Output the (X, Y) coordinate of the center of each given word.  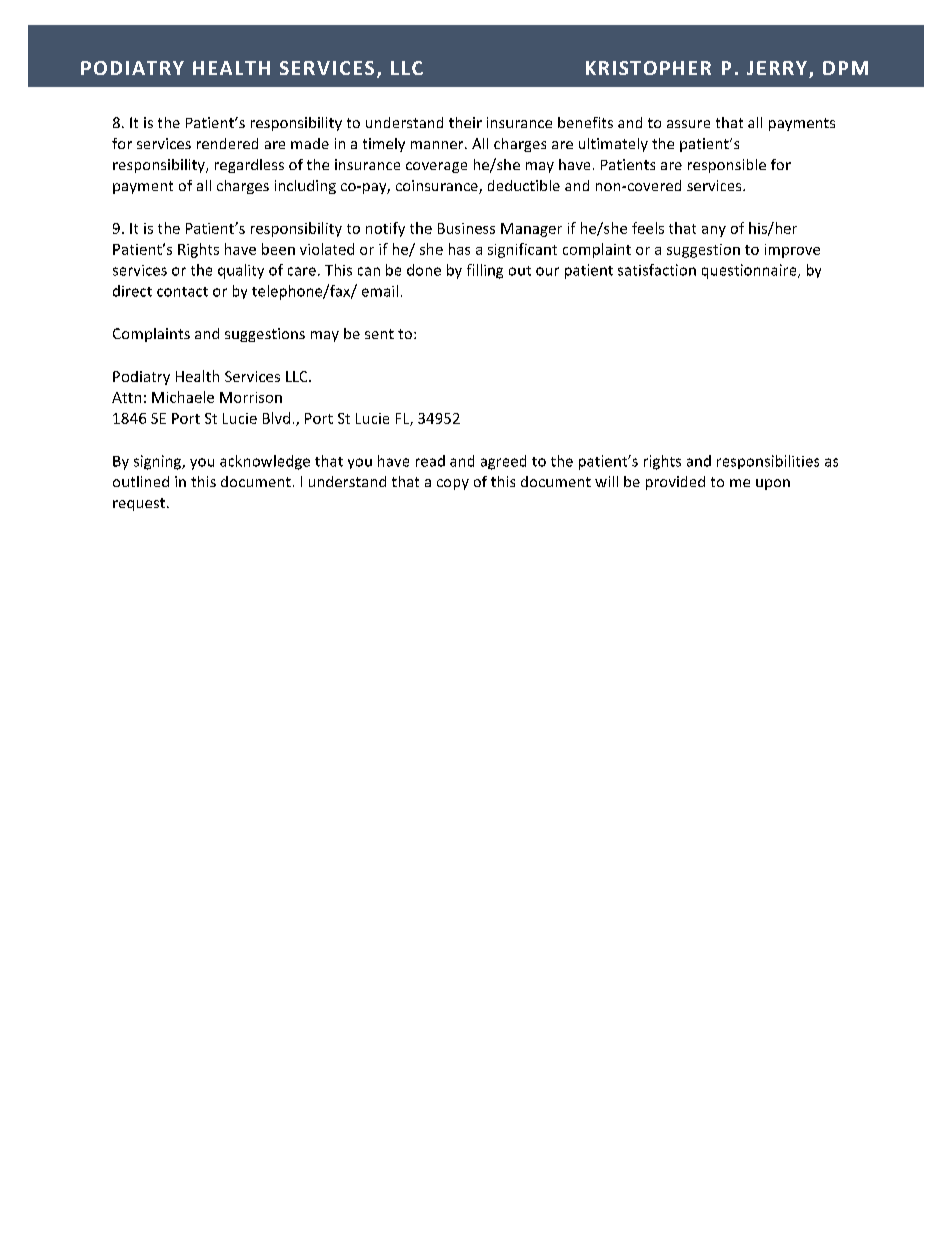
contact (182, 292)
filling (485, 271)
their (465, 122)
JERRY (777, 68)
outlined (141, 481)
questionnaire (750, 271)
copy (453, 484)
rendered (227, 143)
